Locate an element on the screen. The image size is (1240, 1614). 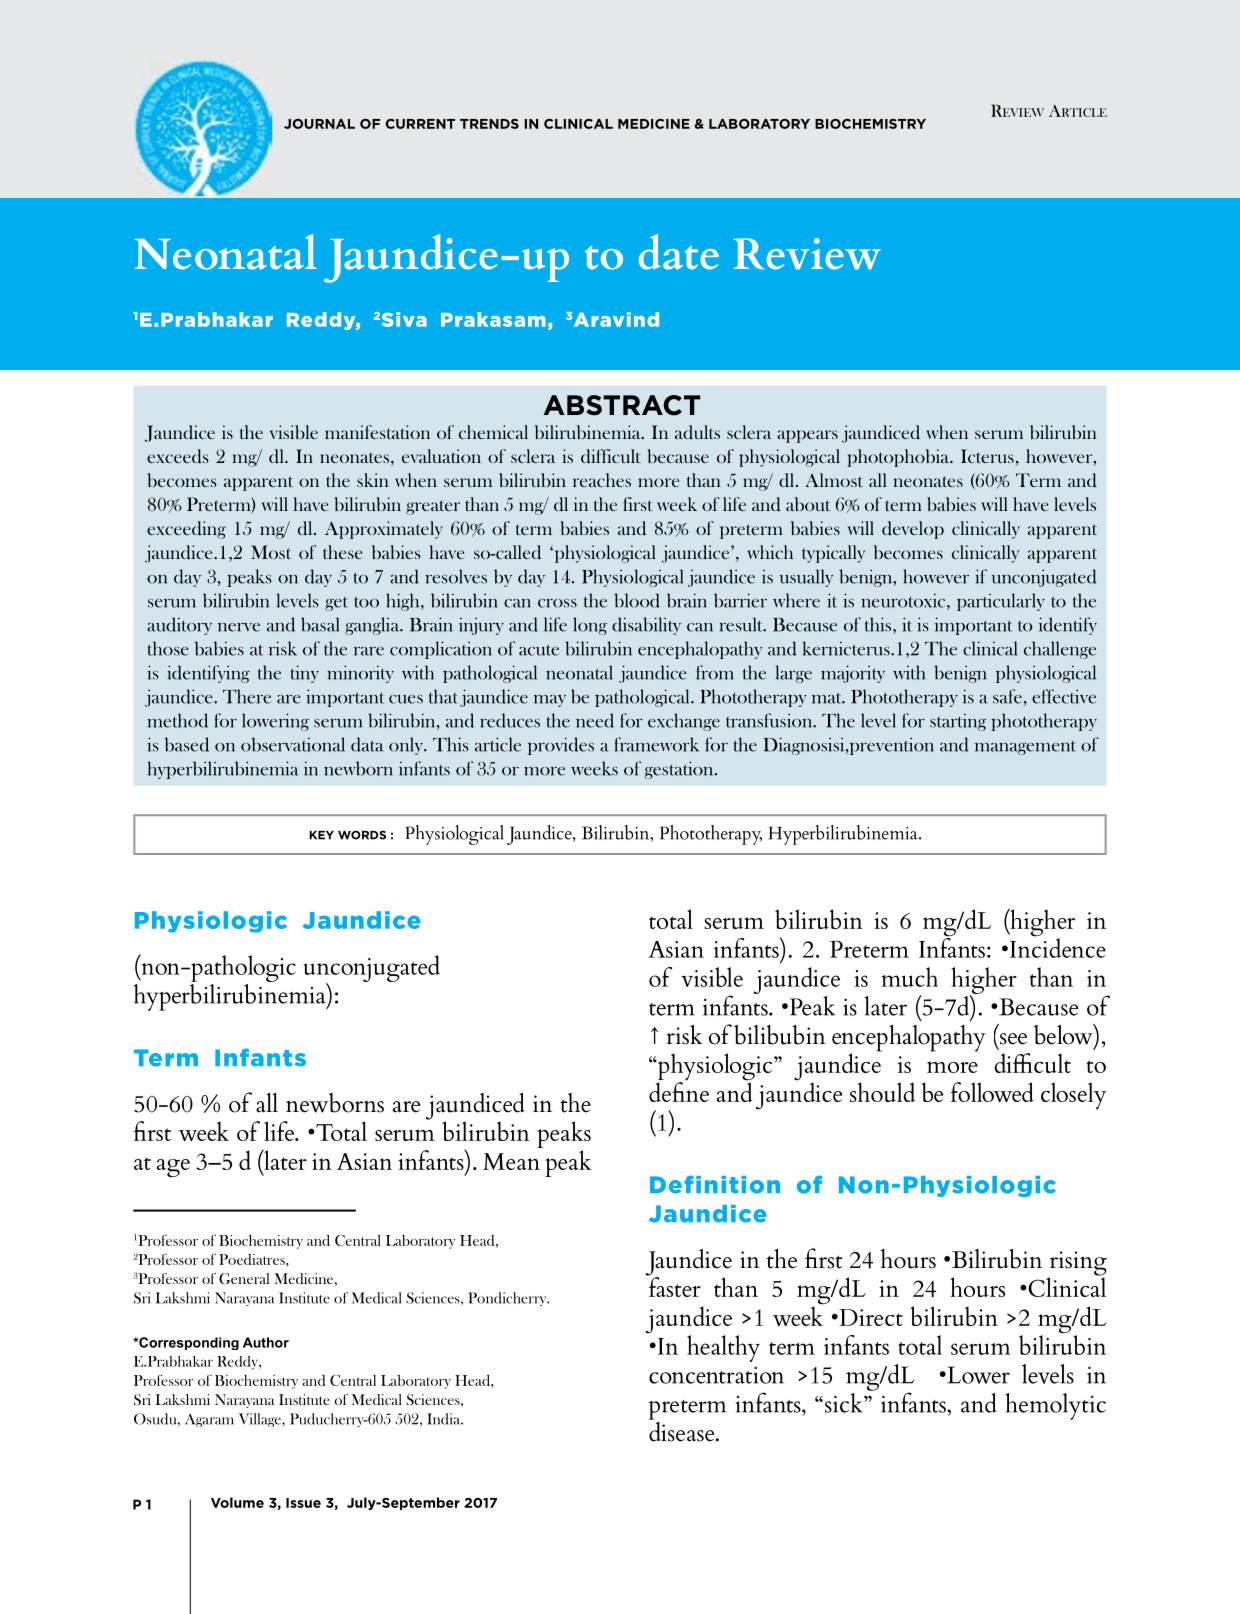
date is located at coordinates (679, 252).
